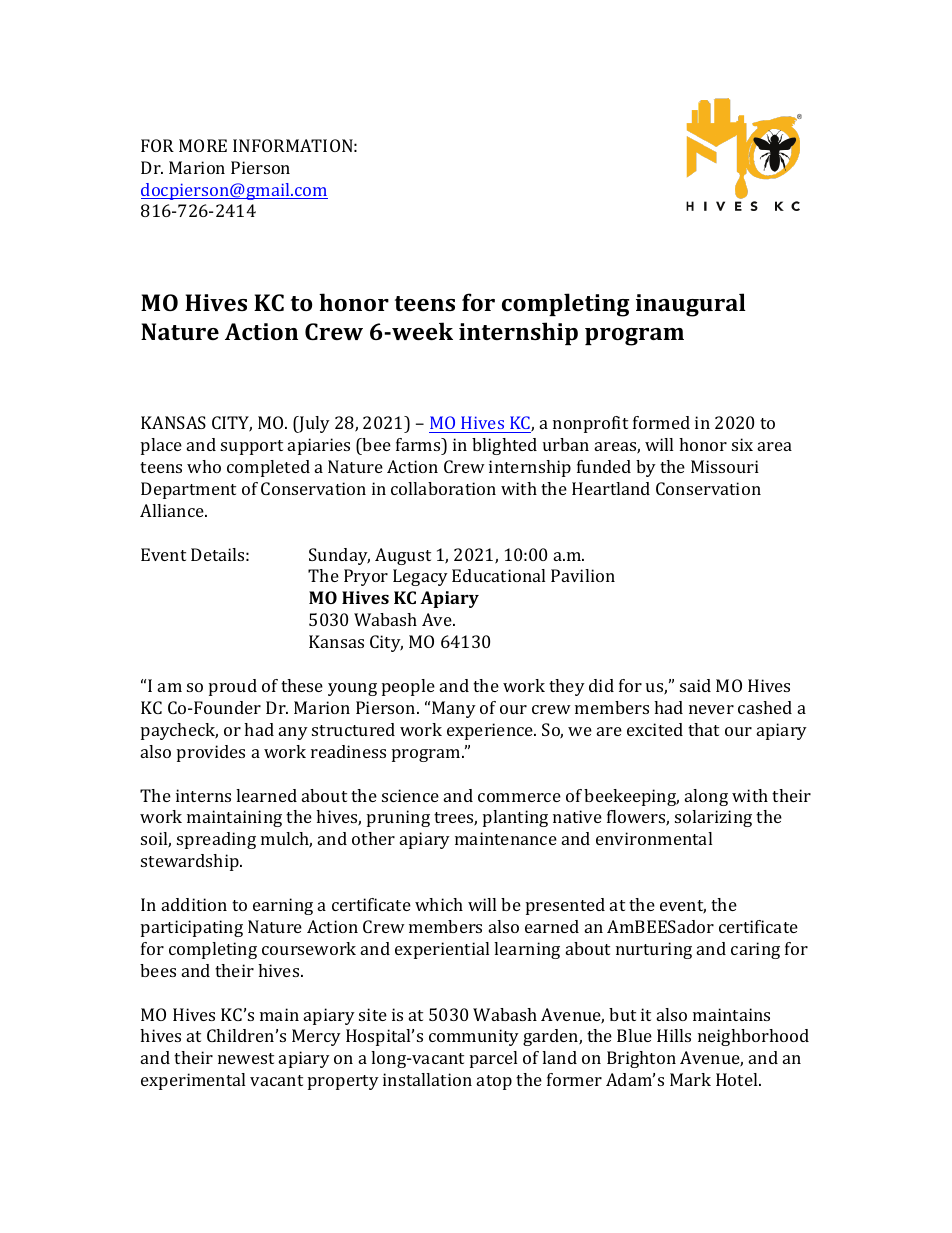 This image has height=1233, width=952. What do you see at coordinates (419, 444) in the image?
I see `farms` at bounding box center [419, 444].
